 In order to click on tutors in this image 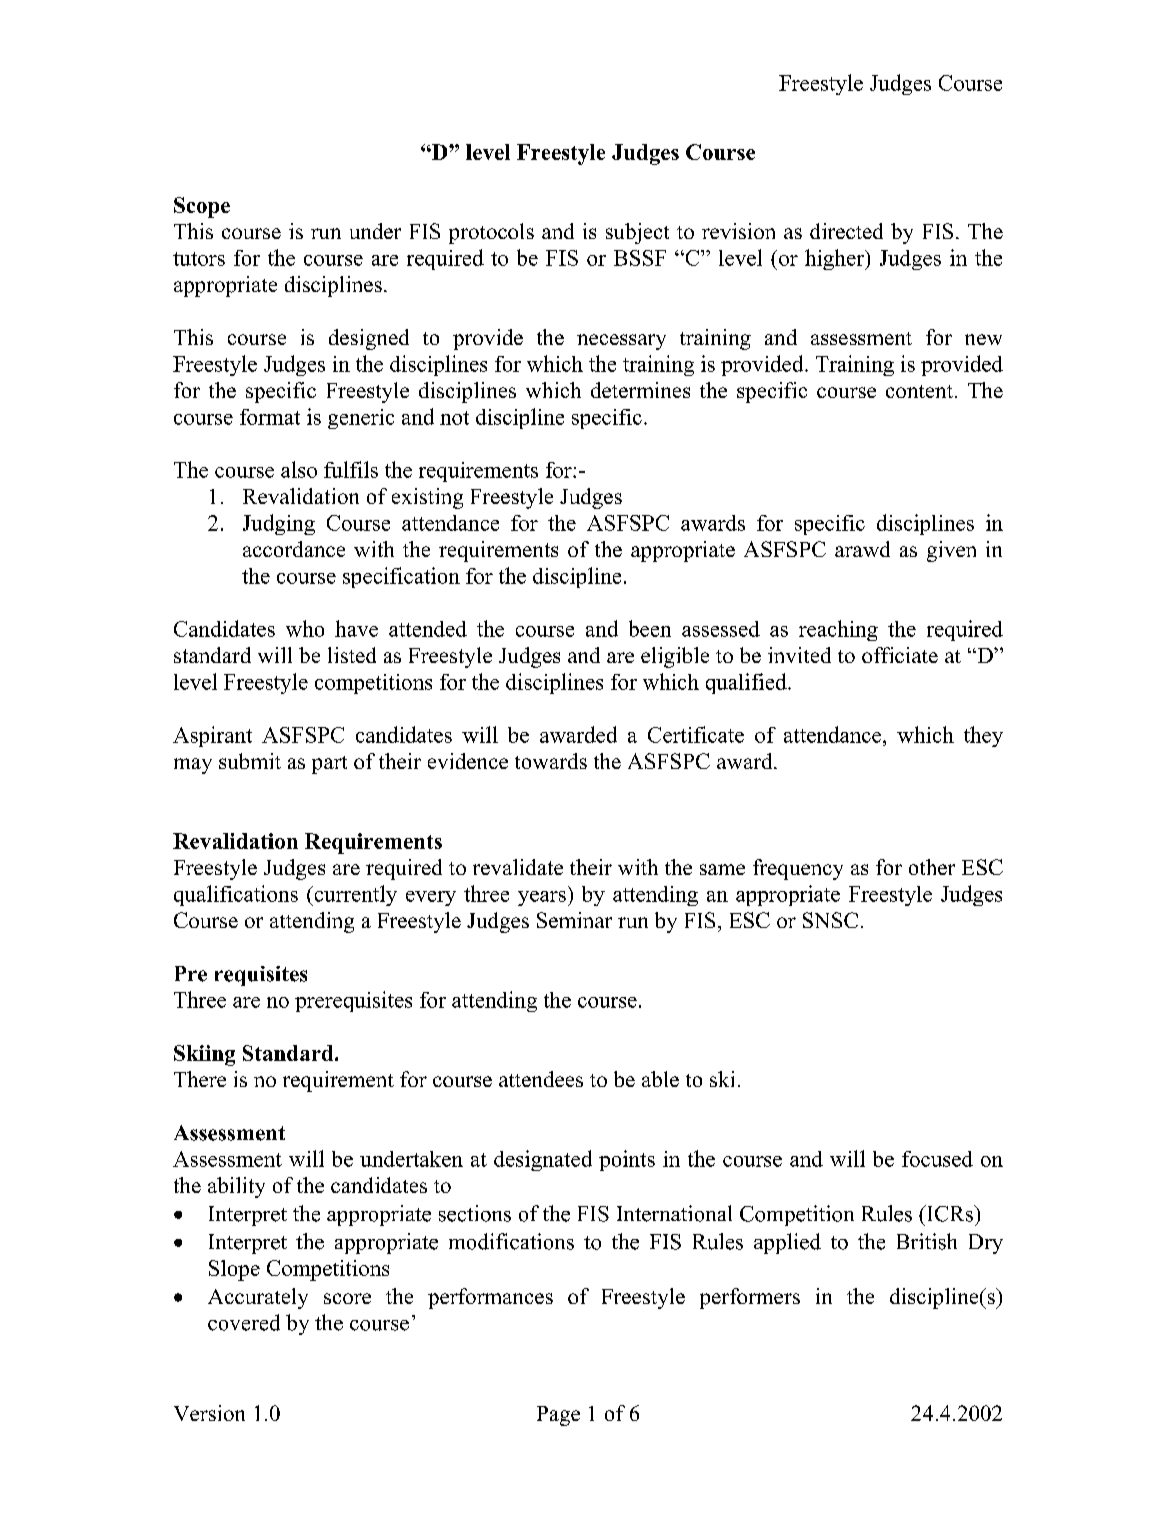, I will do `click(199, 259)`.
